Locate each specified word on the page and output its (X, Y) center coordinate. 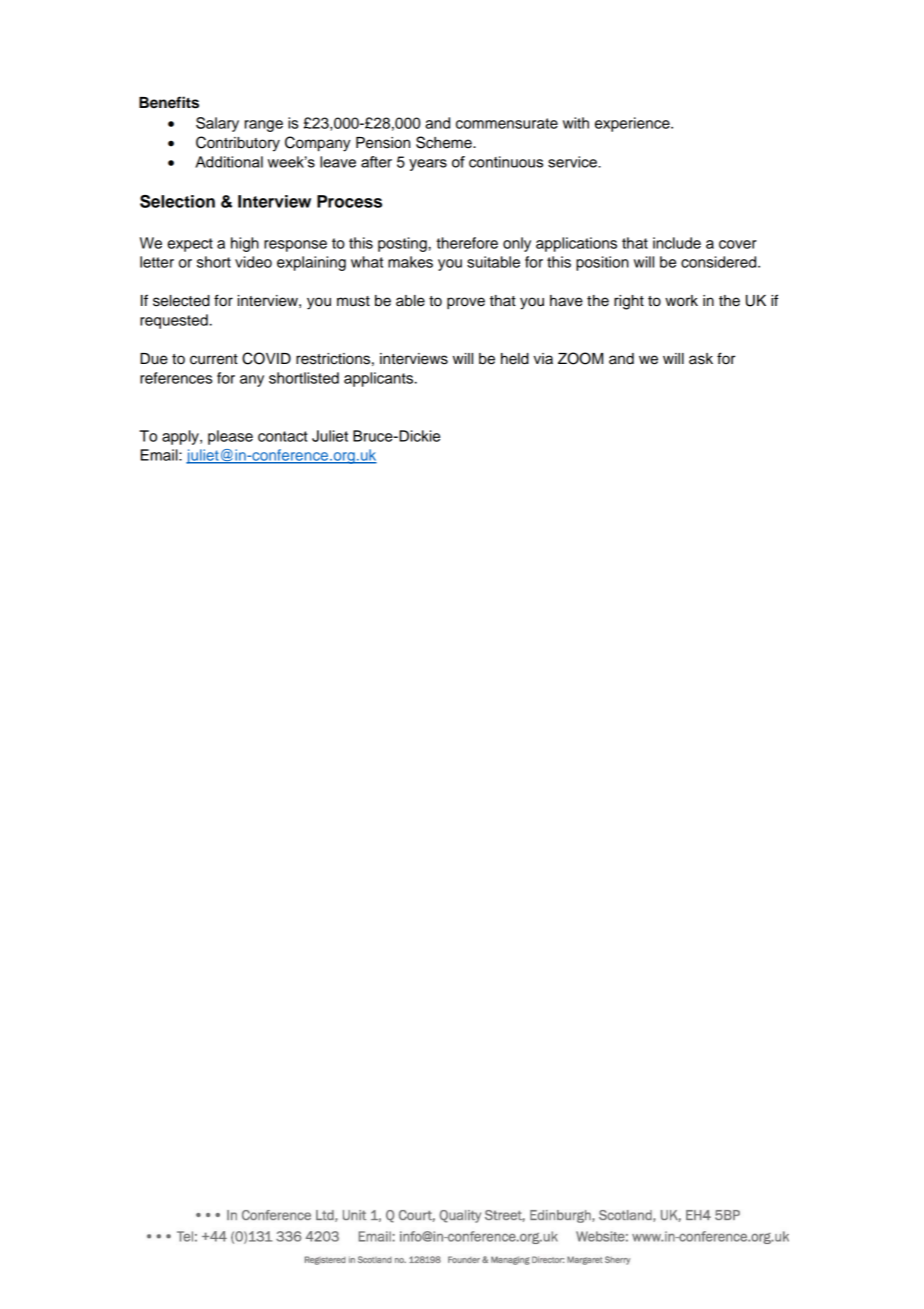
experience (633, 124)
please (230, 437)
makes (410, 262)
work (681, 301)
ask (701, 359)
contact (283, 436)
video (253, 262)
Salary (217, 124)
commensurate (507, 123)
